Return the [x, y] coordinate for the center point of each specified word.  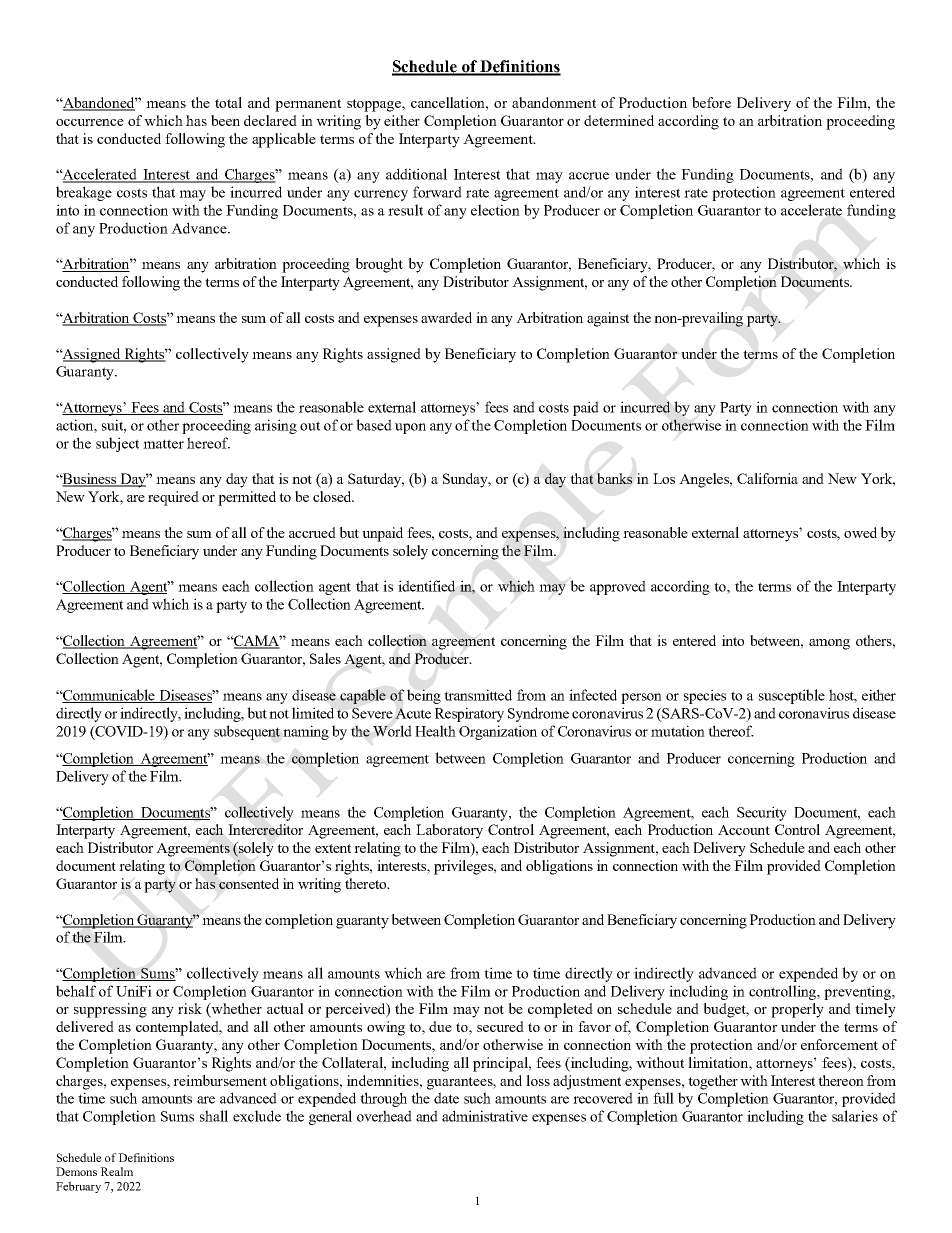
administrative [485, 1116]
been [225, 120]
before [711, 102]
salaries [855, 1116]
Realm [116, 1171]
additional [416, 174]
